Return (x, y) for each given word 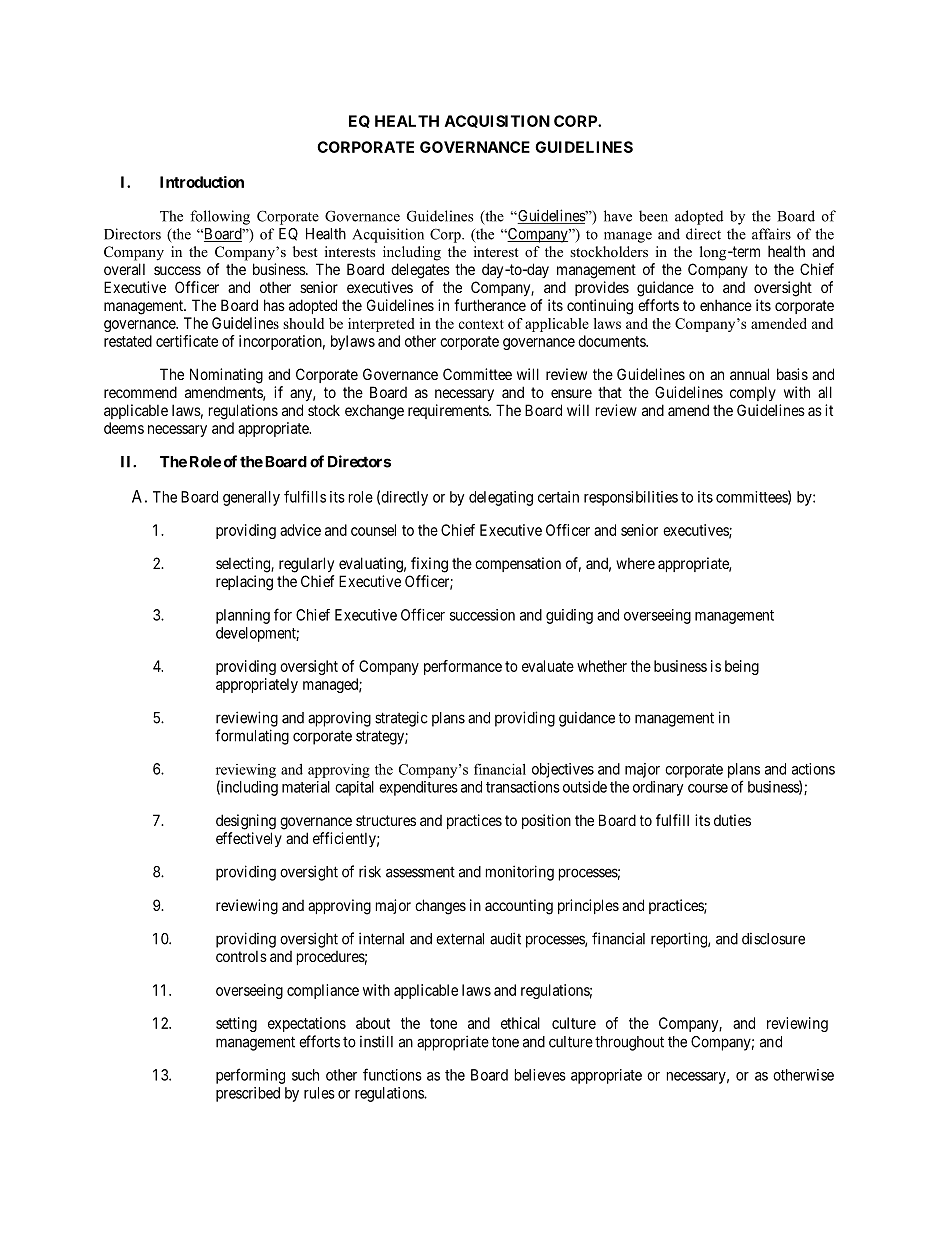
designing (246, 822)
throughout (629, 1043)
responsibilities (631, 498)
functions (392, 1074)
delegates (420, 271)
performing (250, 1076)
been (653, 216)
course (708, 788)
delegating (501, 498)
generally (251, 498)
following (220, 217)
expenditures (418, 788)
